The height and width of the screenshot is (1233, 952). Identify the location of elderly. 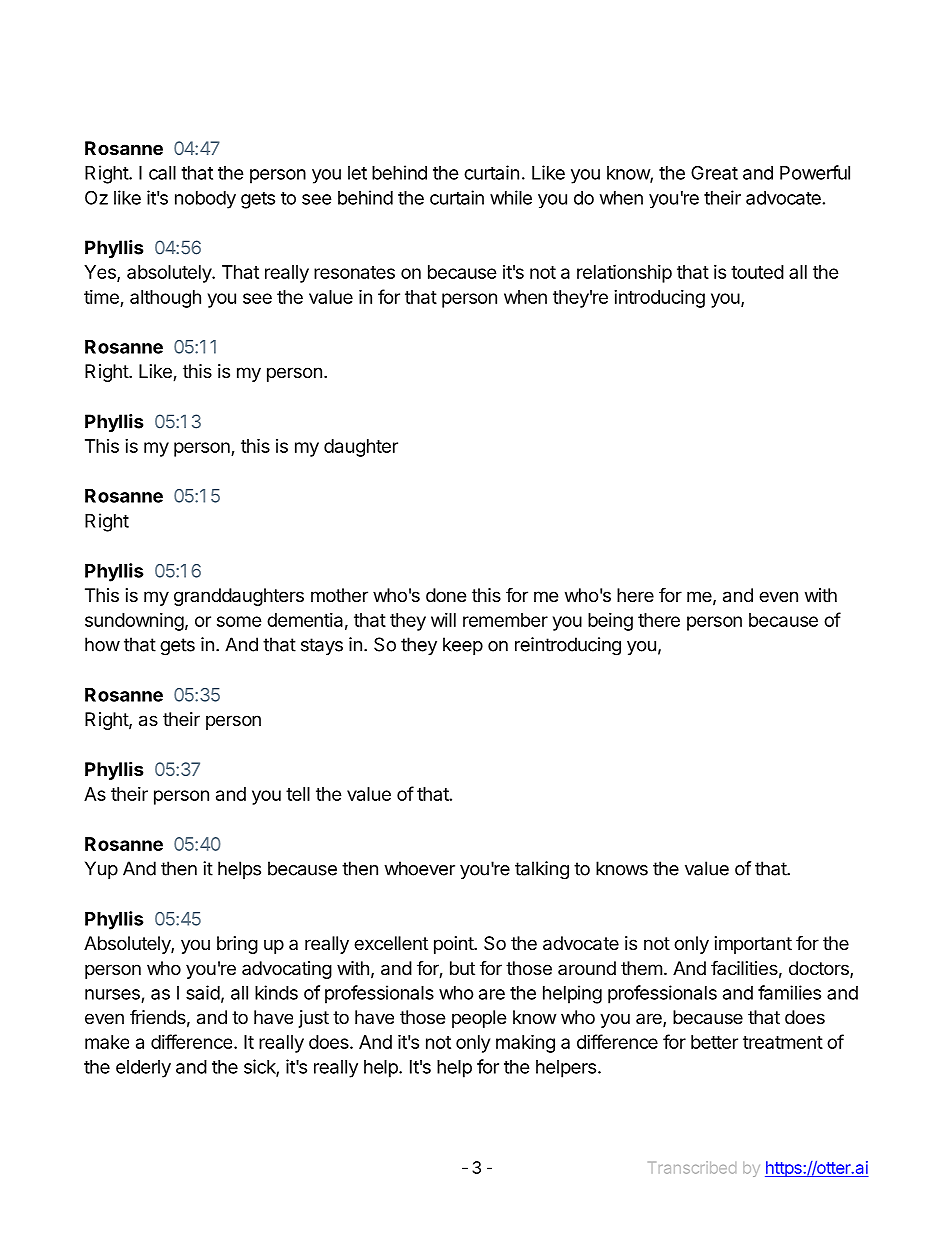
(143, 1069).
